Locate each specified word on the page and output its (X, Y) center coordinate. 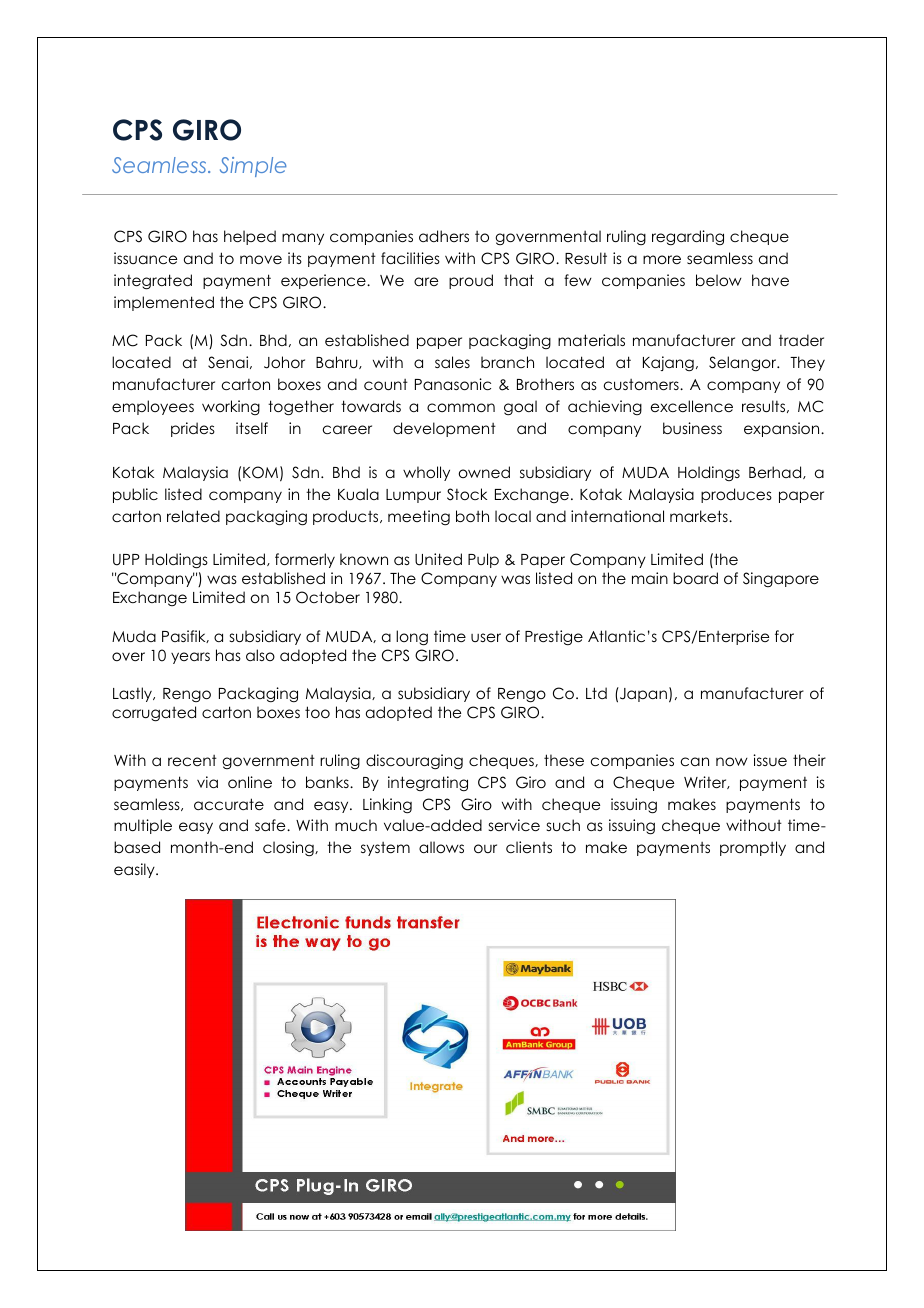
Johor (284, 362)
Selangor (744, 363)
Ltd (596, 693)
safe (271, 825)
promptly (753, 848)
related (193, 516)
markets (700, 516)
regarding (688, 237)
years (190, 658)
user (486, 637)
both (472, 516)
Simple (253, 167)
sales (452, 362)
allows (441, 847)
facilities (410, 258)
